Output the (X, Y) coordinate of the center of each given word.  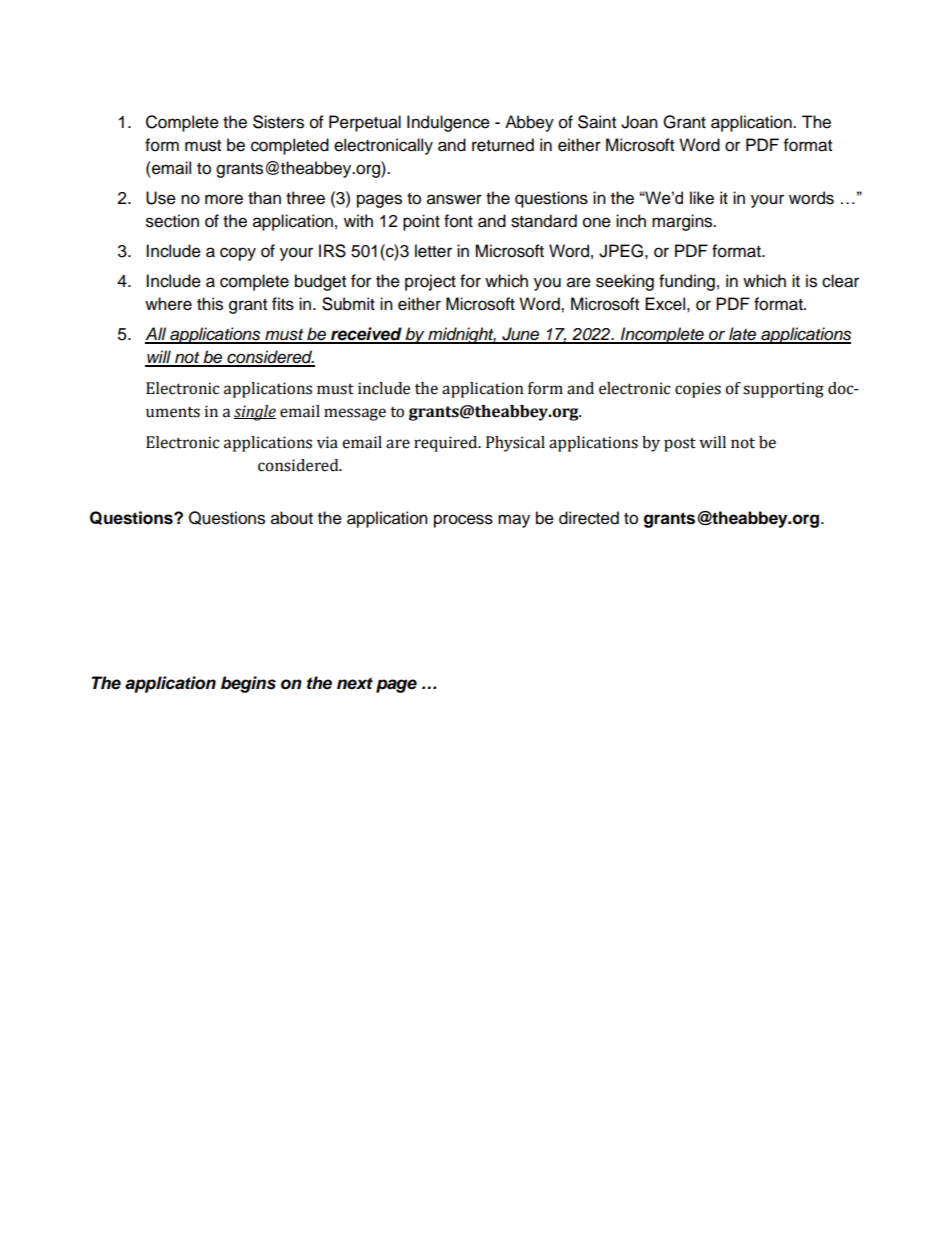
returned (503, 145)
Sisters (278, 122)
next (355, 683)
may (514, 521)
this (210, 304)
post (680, 445)
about (292, 518)
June (521, 335)
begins (248, 684)
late (743, 335)
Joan (639, 122)
